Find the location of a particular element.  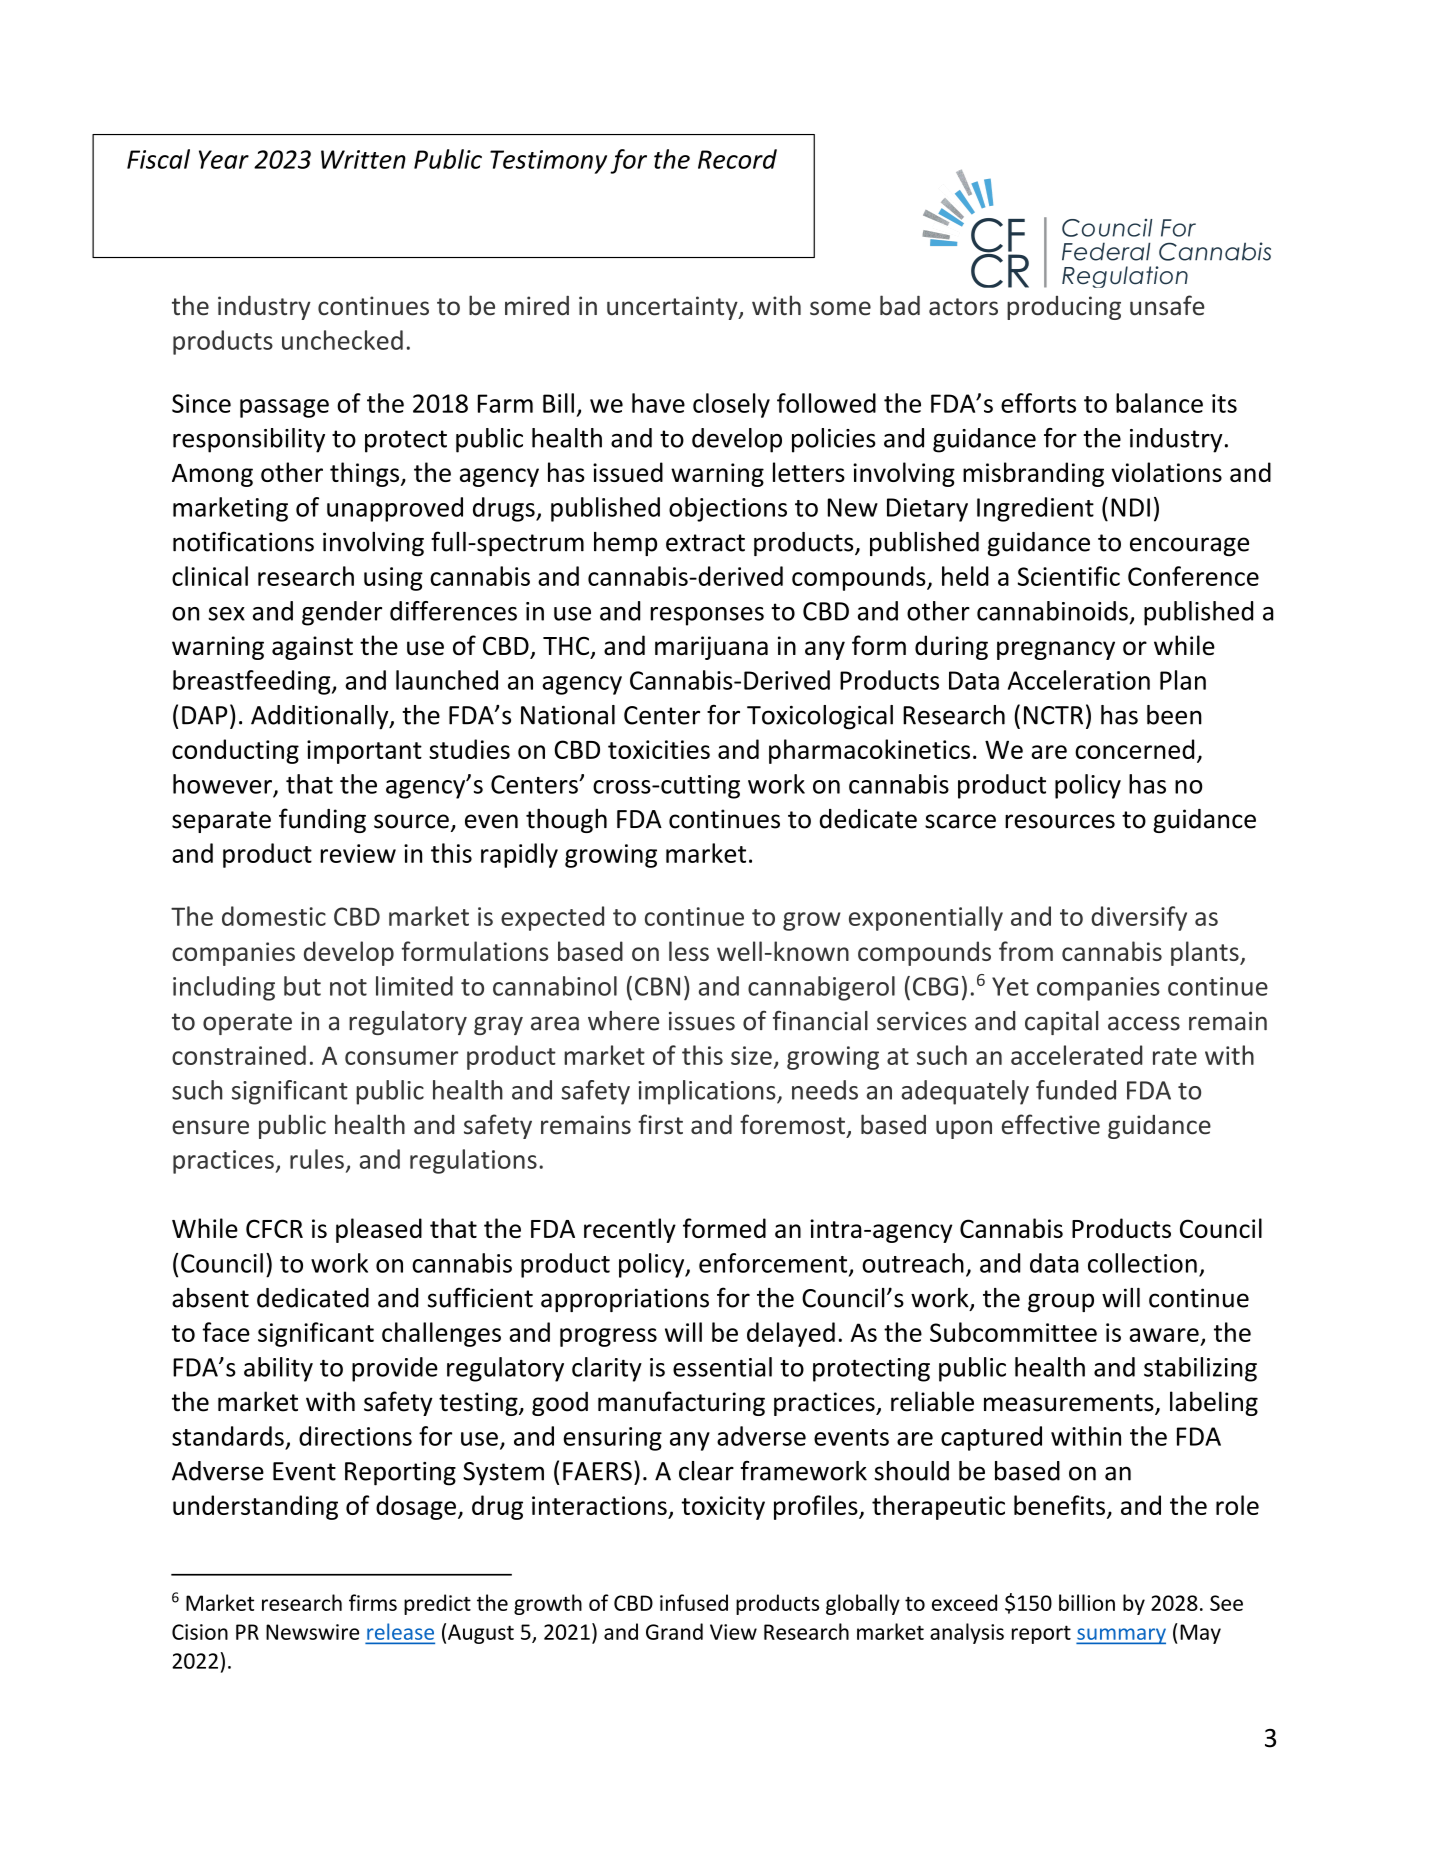

less is located at coordinates (689, 951).
